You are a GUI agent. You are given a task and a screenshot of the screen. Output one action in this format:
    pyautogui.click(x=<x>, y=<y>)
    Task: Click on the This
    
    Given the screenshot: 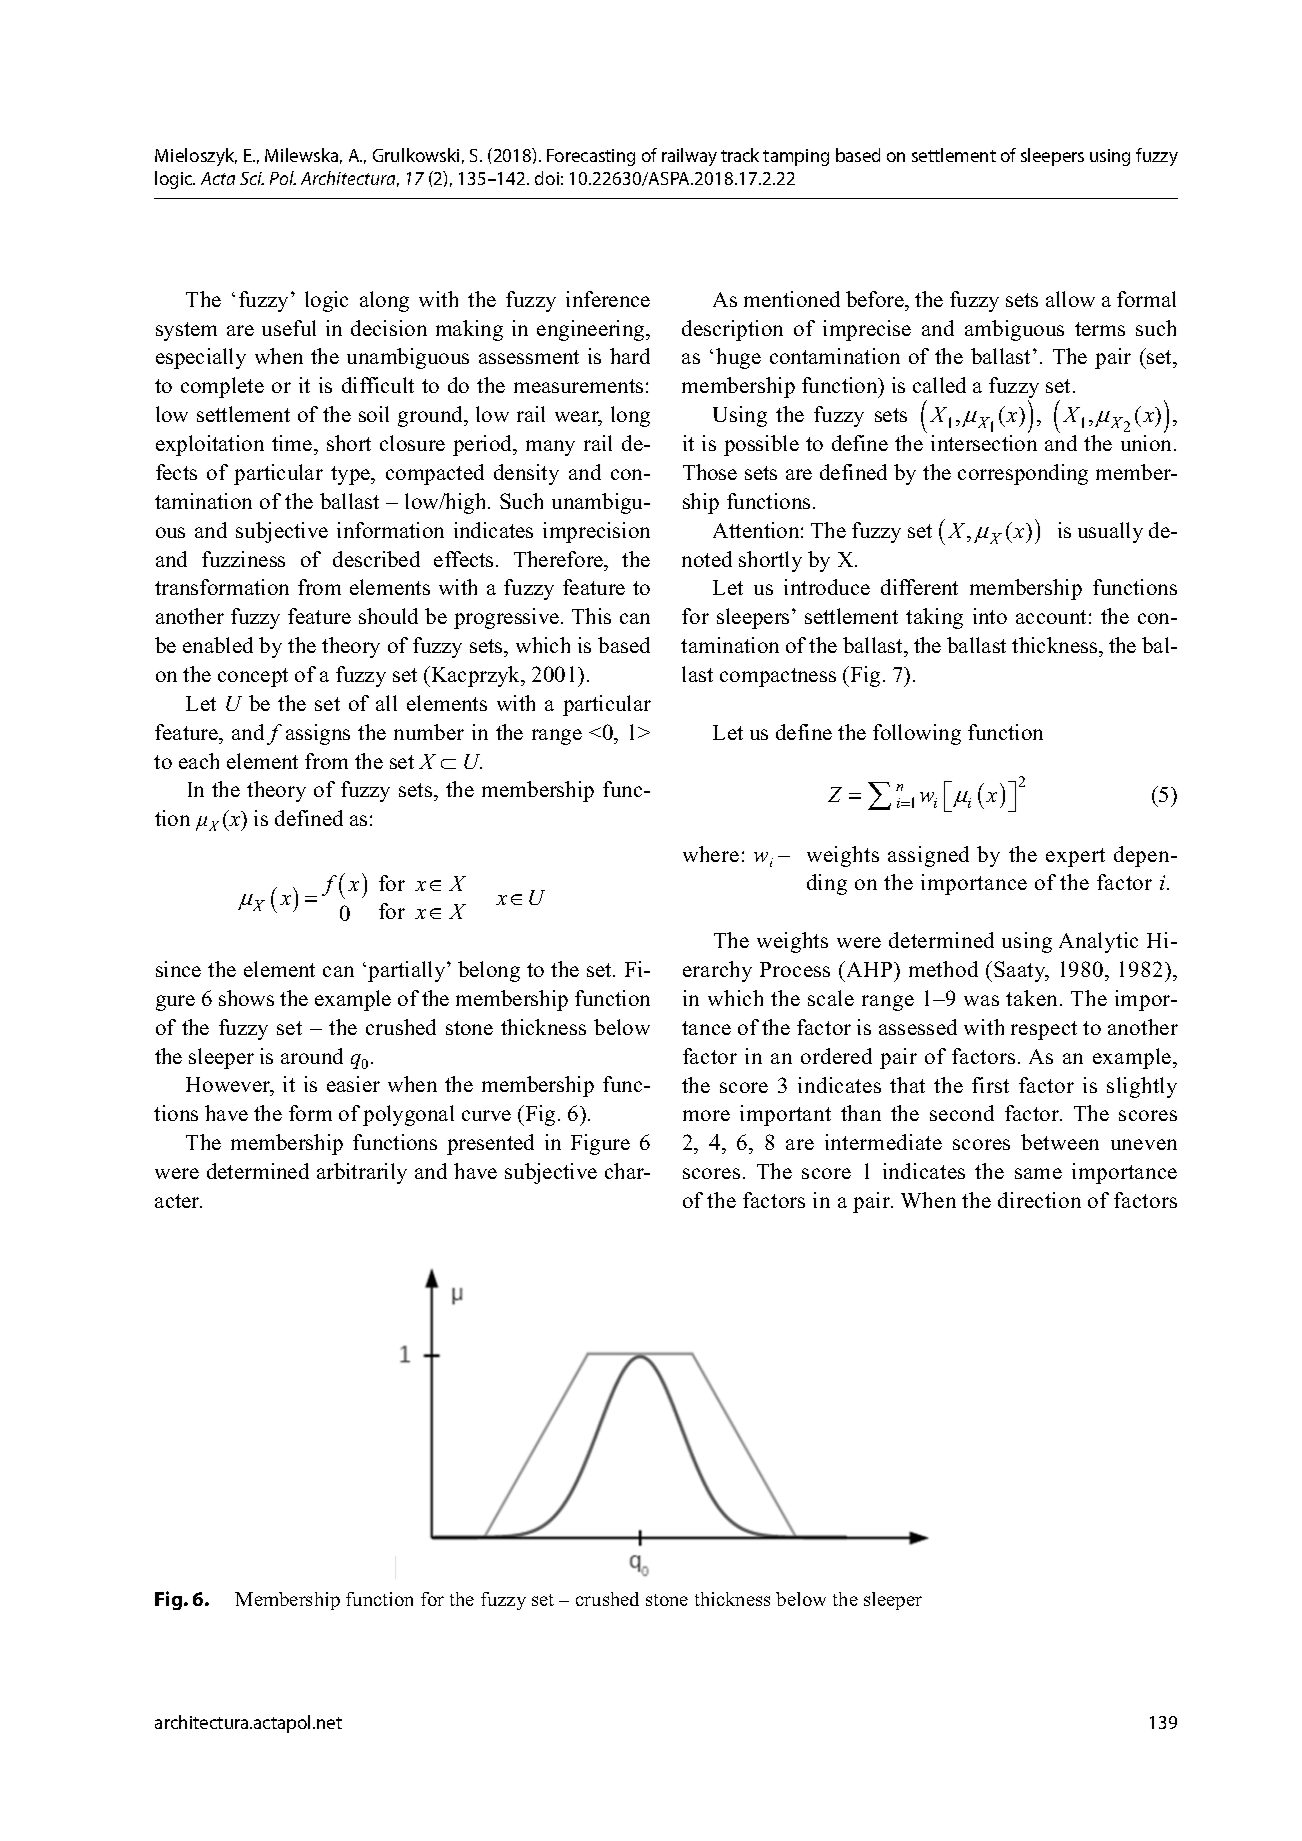 What is the action you would take?
    pyautogui.click(x=591, y=616)
